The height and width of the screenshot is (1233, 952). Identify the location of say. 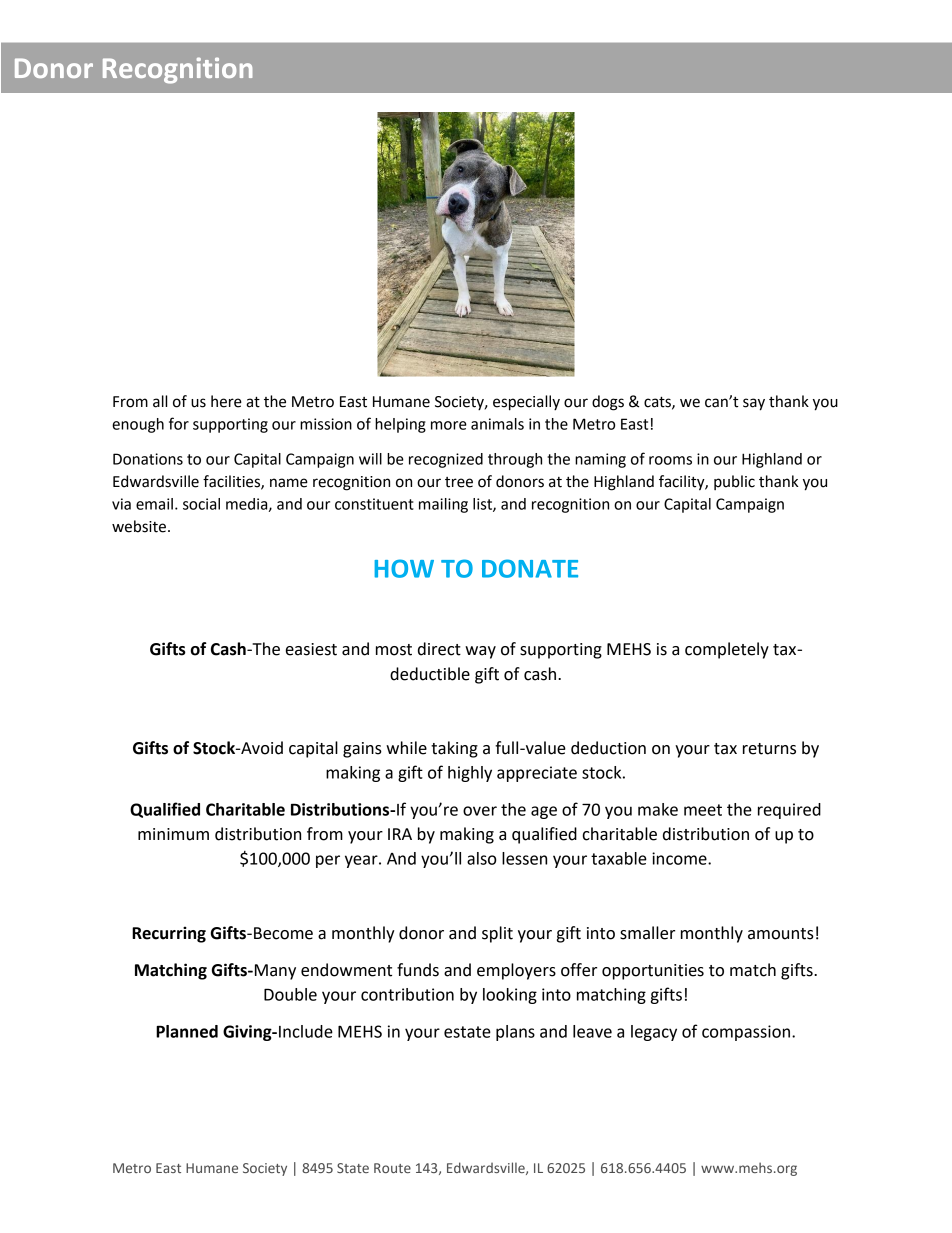
(754, 404).
